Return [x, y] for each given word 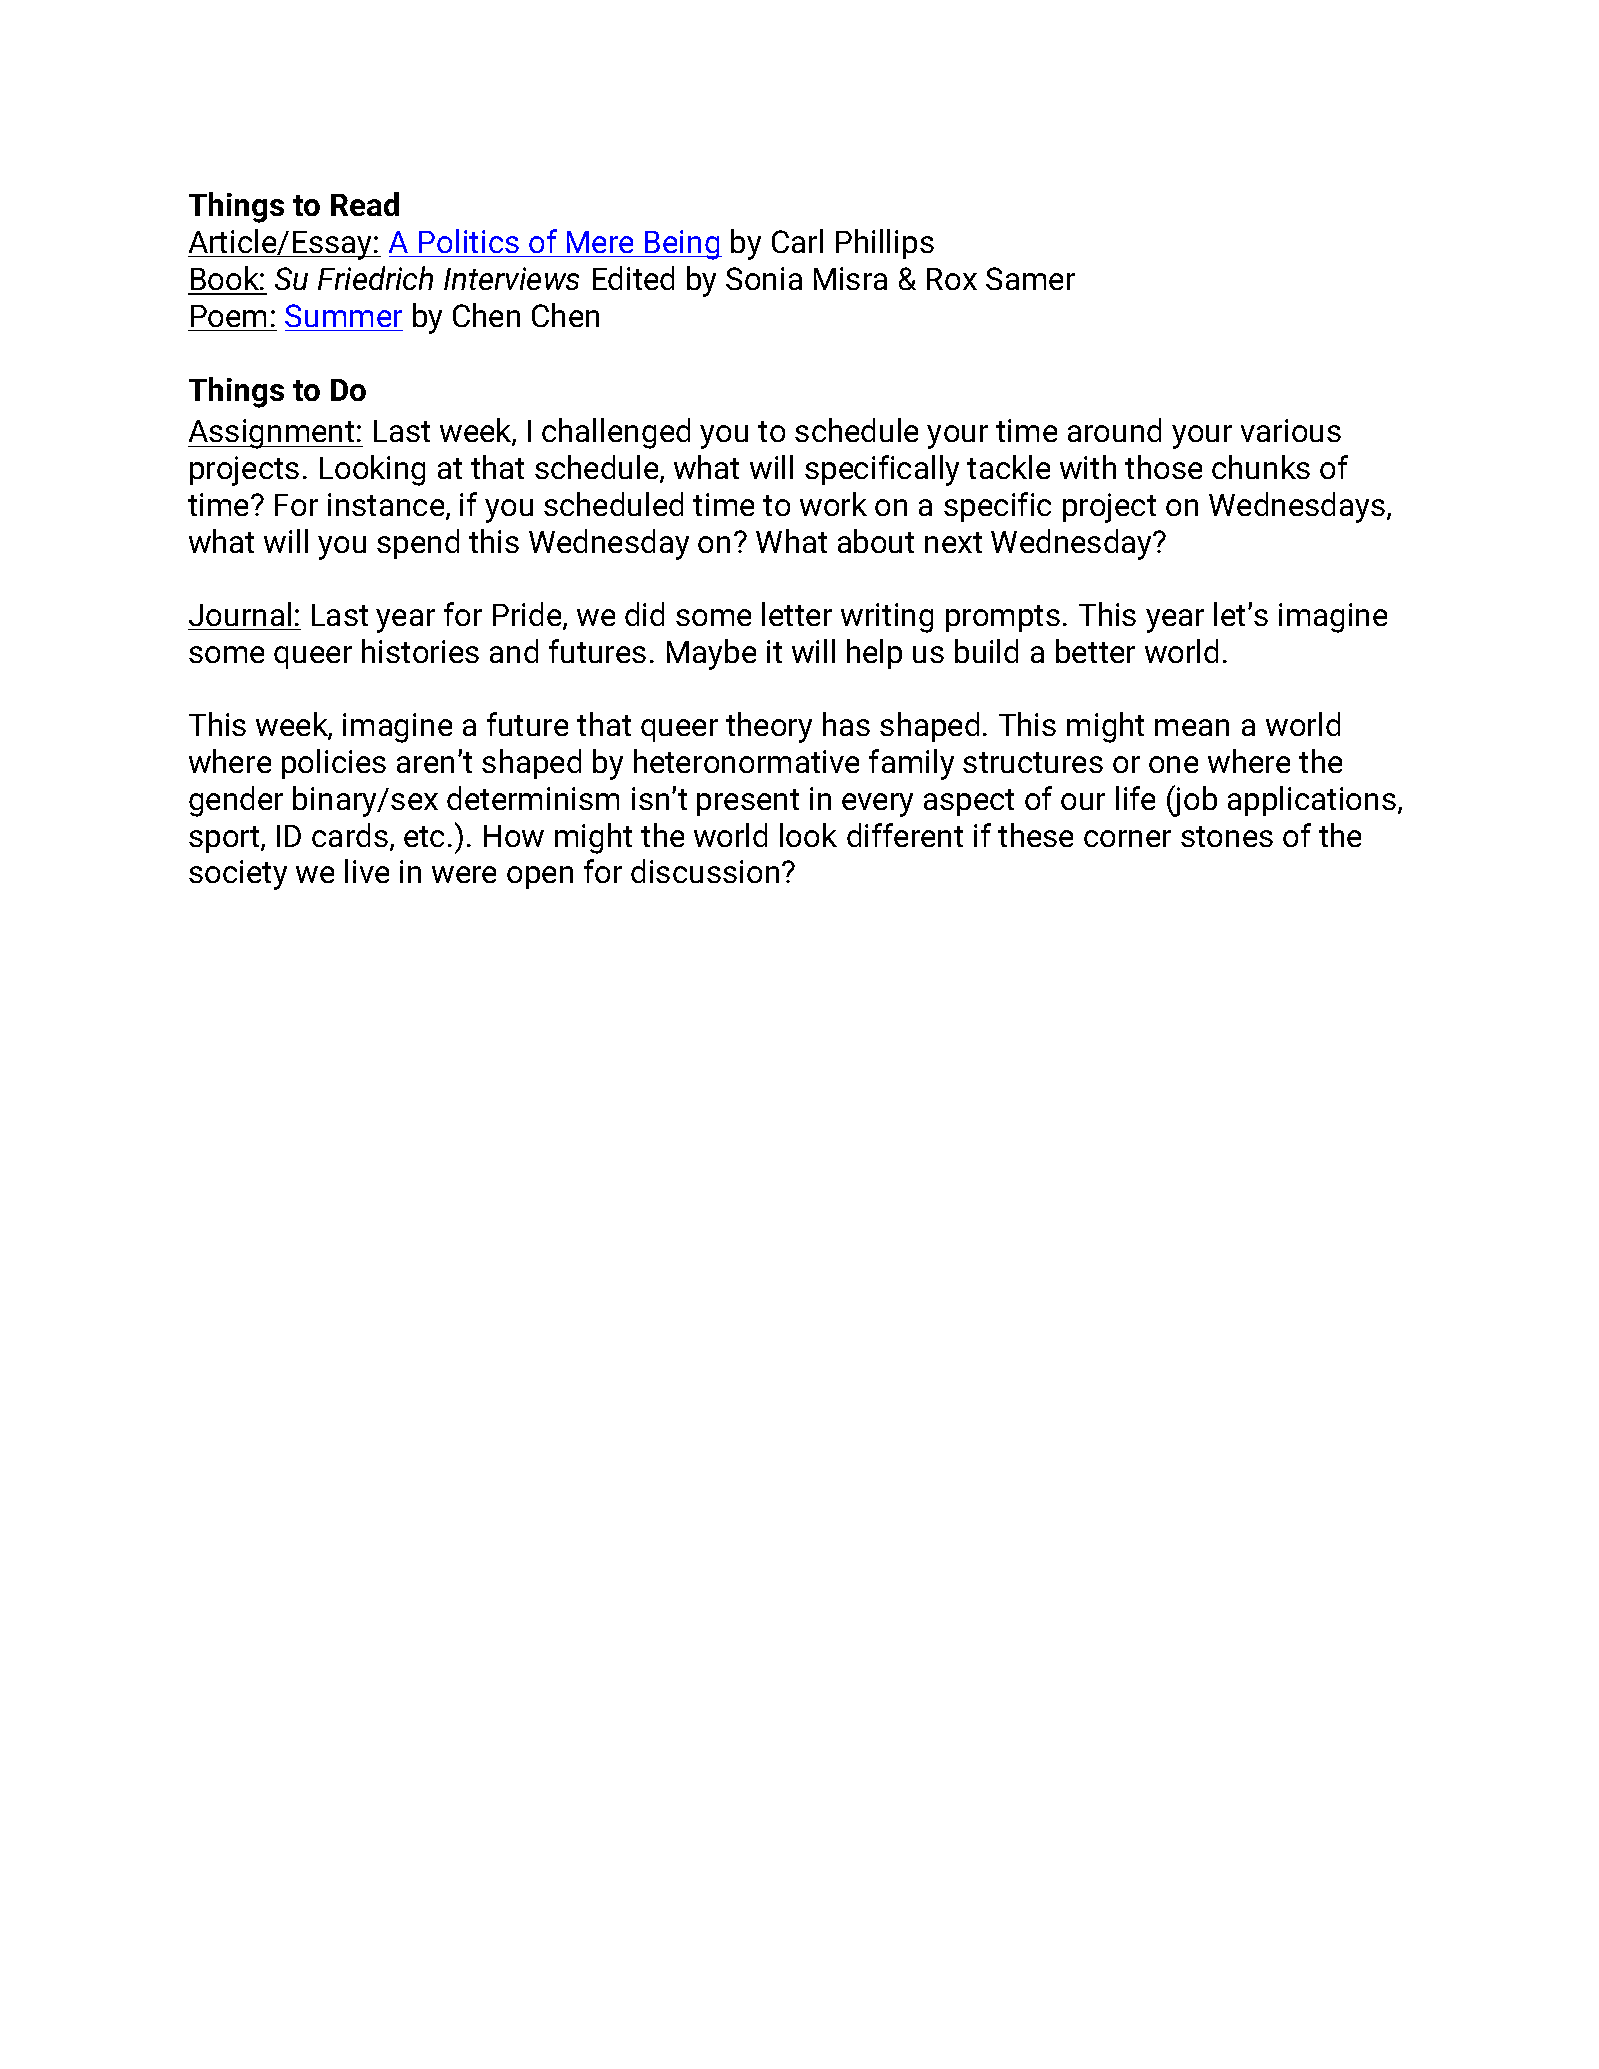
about [876, 541]
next [953, 542]
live [367, 871]
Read [365, 204]
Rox [952, 279]
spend [418, 544]
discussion [705, 871]
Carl [797, 241]
